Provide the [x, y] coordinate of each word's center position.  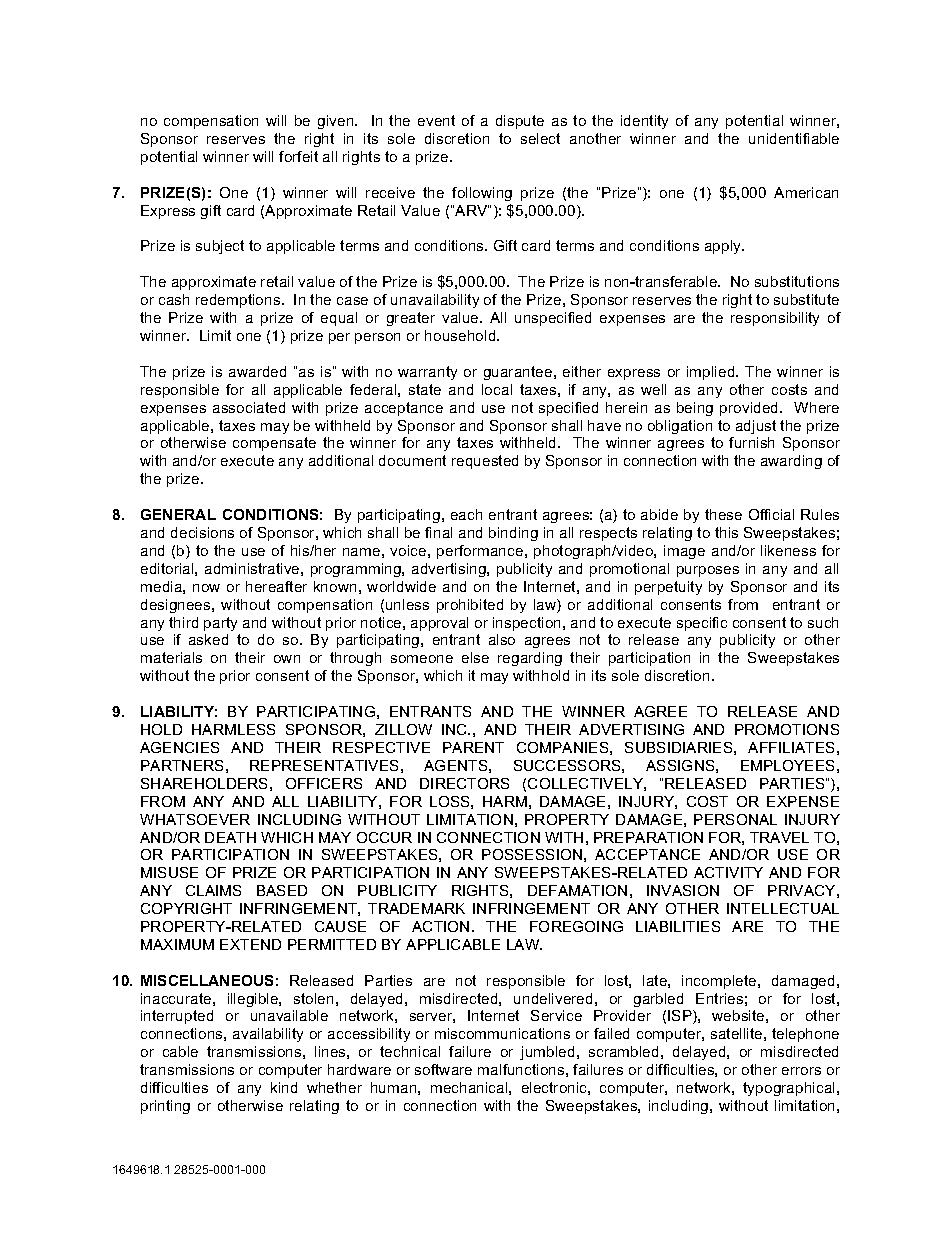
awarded [257, 371]
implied [712, 373]
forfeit [298, 156]
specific [702, 624]
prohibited [470, 606]
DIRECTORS [464, 783]
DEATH [230, 837]
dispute [520, 122]
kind [284, 1087]
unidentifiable [794, 138]
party [220, 624]
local [497, 389]
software [443, 1069]
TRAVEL [779, 837]
